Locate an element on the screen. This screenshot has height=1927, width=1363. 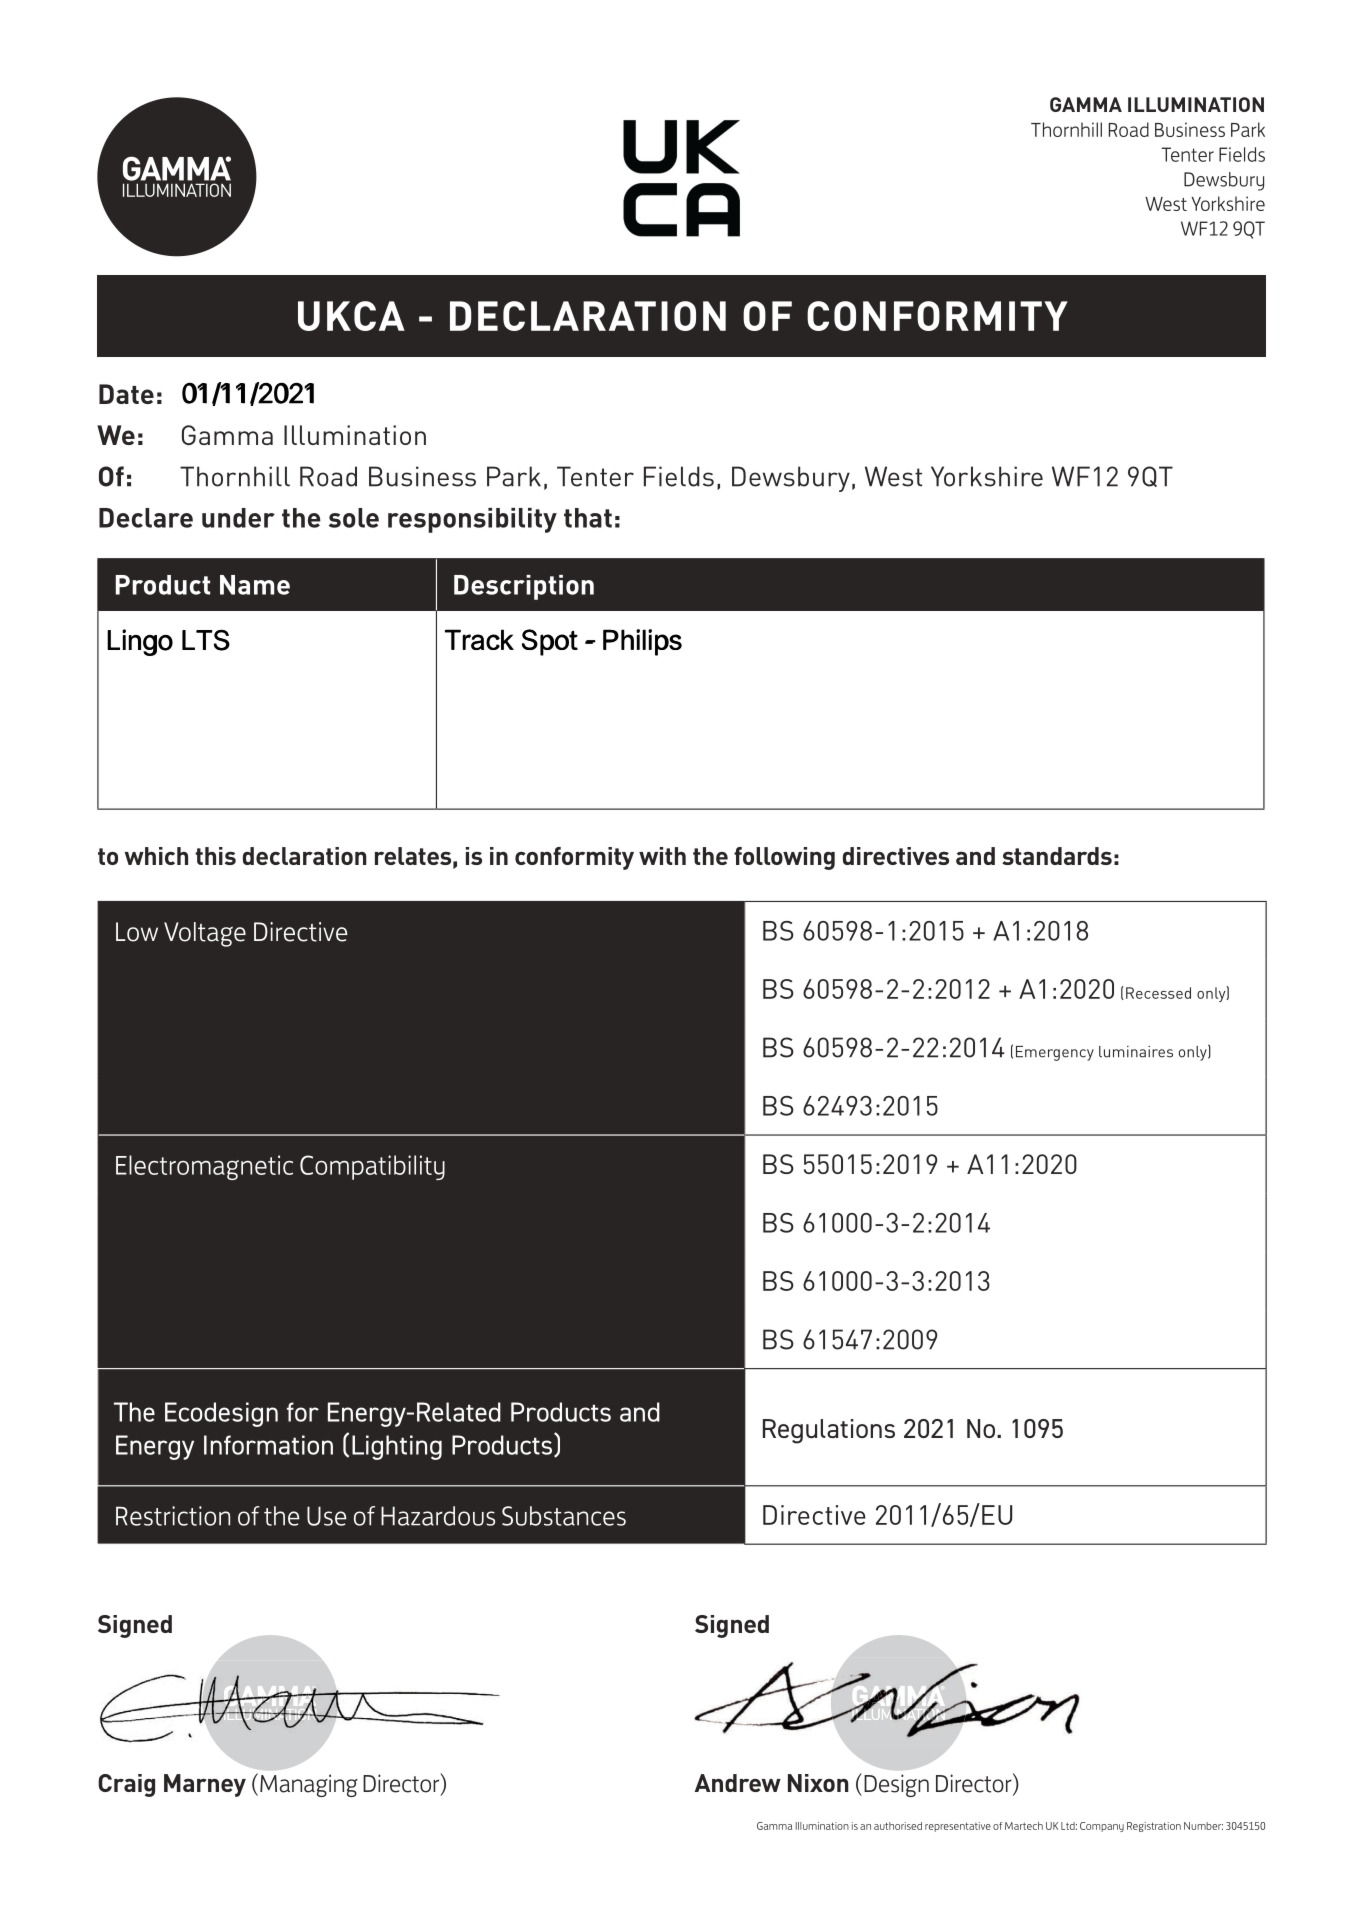
Regulations is located at coordinates (829, 1431).
